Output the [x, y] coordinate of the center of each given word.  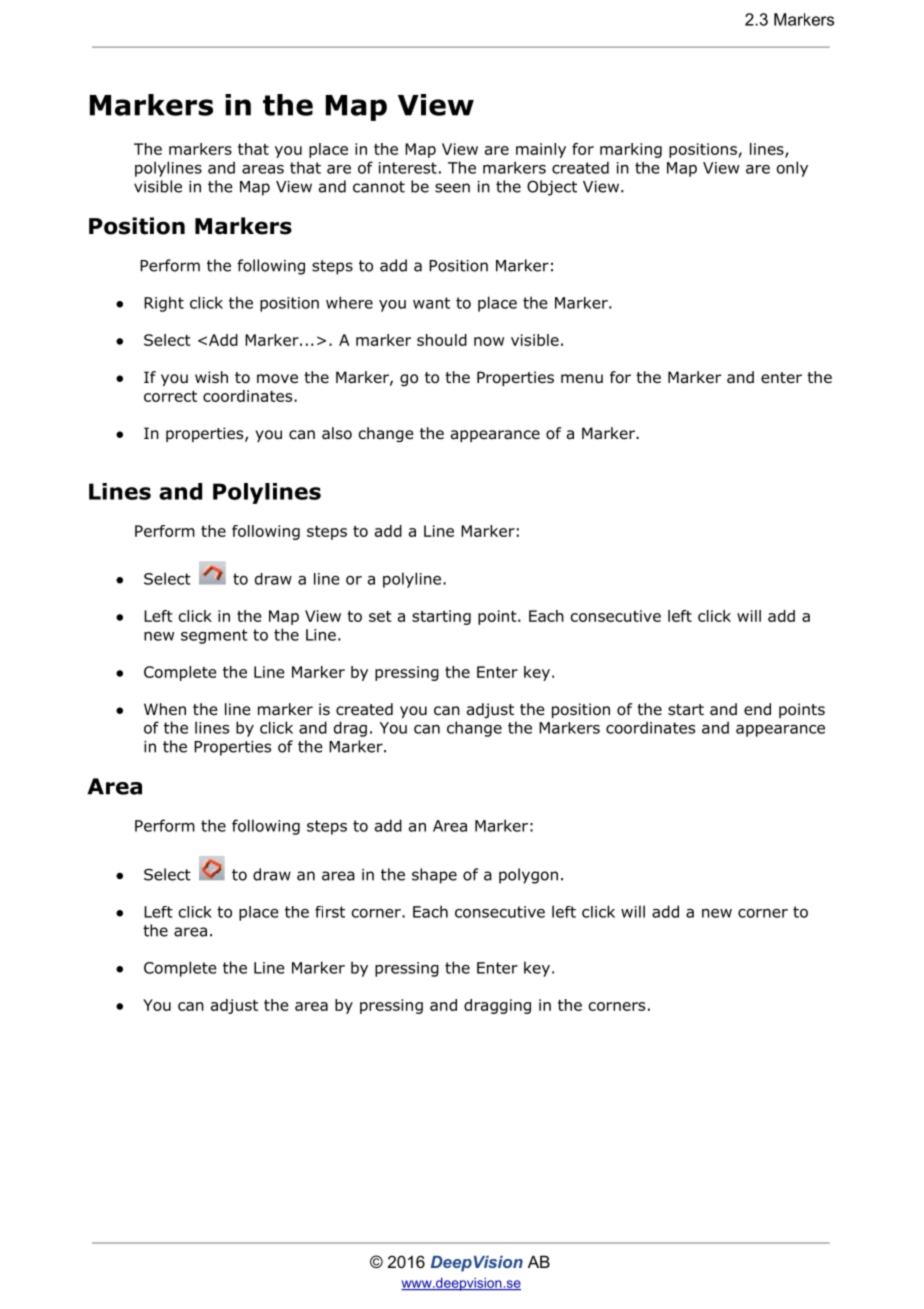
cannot [379, 187]
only [792, 169]
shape [434, 876]
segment [214, 636]
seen [452, 188]
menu [582, 379]
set [380, 616]
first [330, 912]
